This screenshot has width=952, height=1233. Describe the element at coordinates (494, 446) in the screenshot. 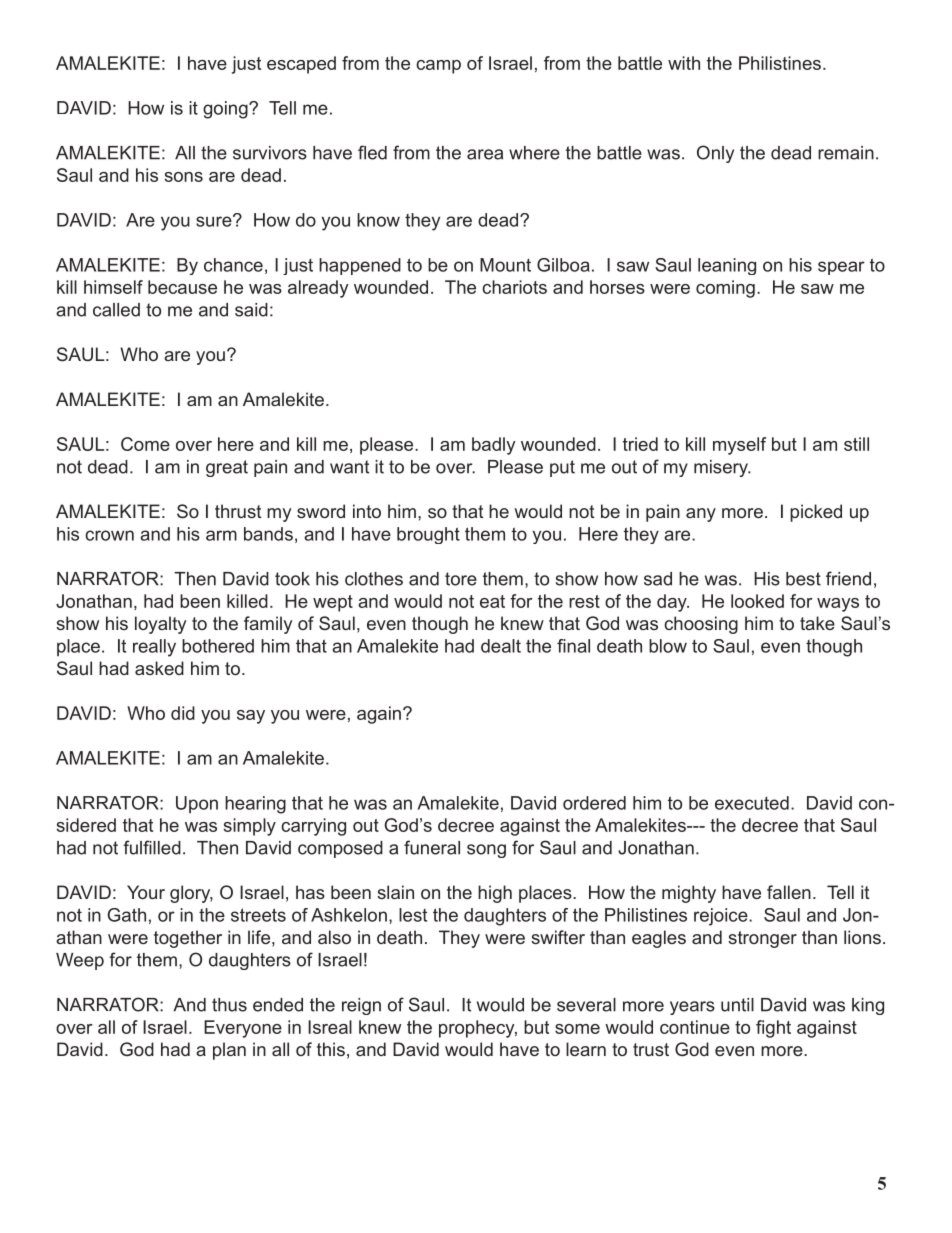

I see `badly` at that location.
